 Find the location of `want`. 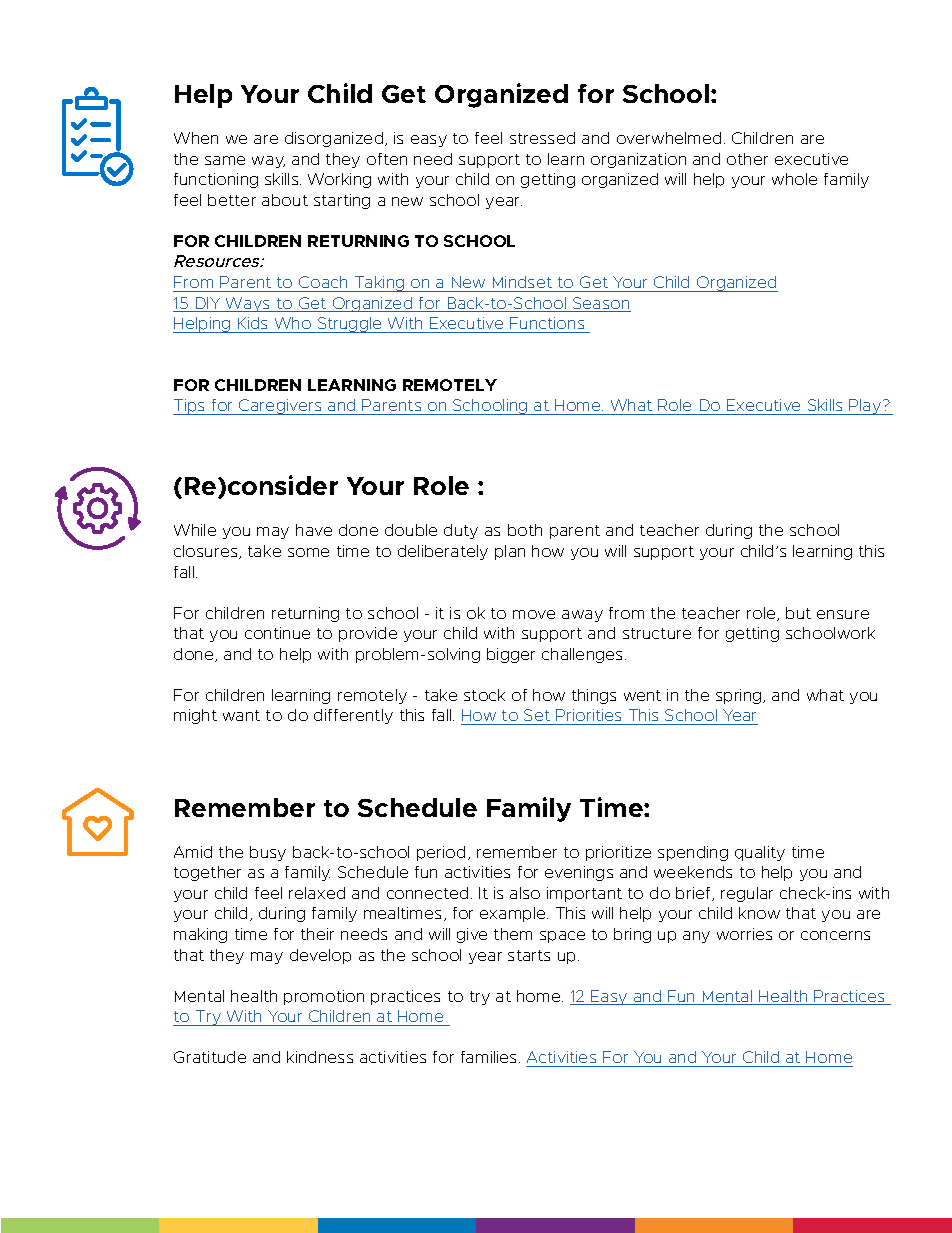

want is located at coordinates (241, 715).
